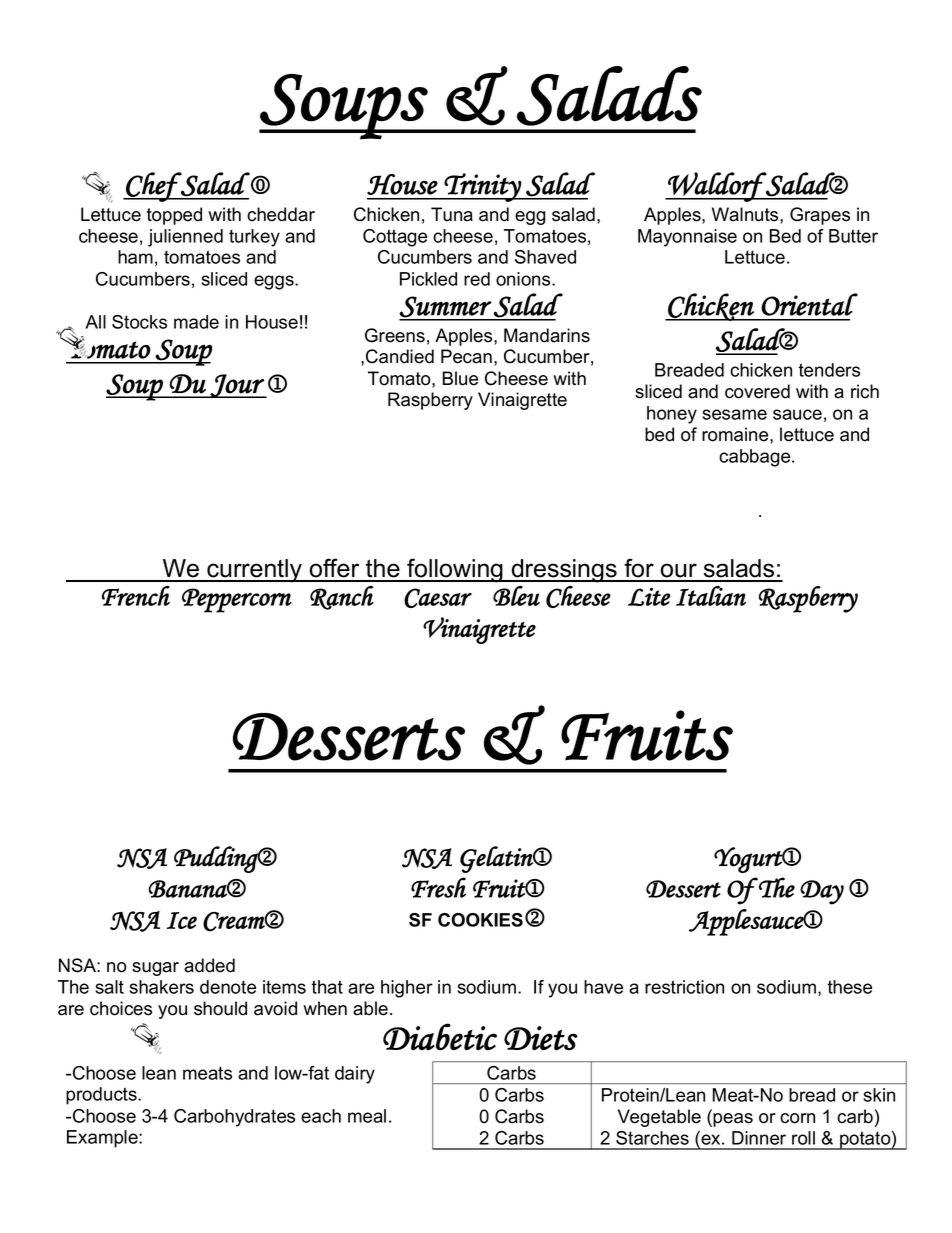 The width and height of the screenshot is (952, 1233). I want to click on meal, so click(367, 1116).
